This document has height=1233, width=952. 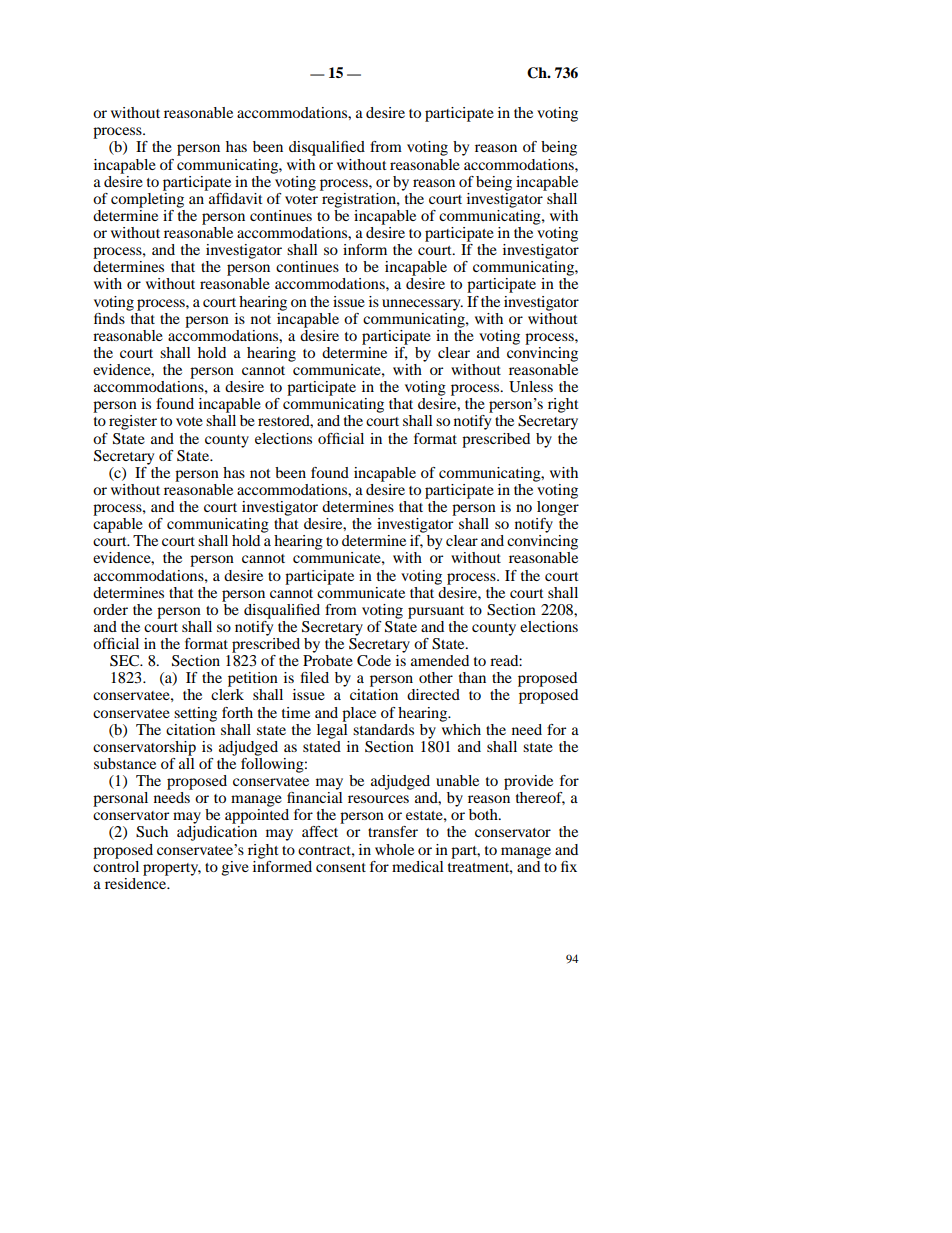 What do you see at coordinates (531, 387) in the document?
I see `Unless` at bounding box center [531, 387].
